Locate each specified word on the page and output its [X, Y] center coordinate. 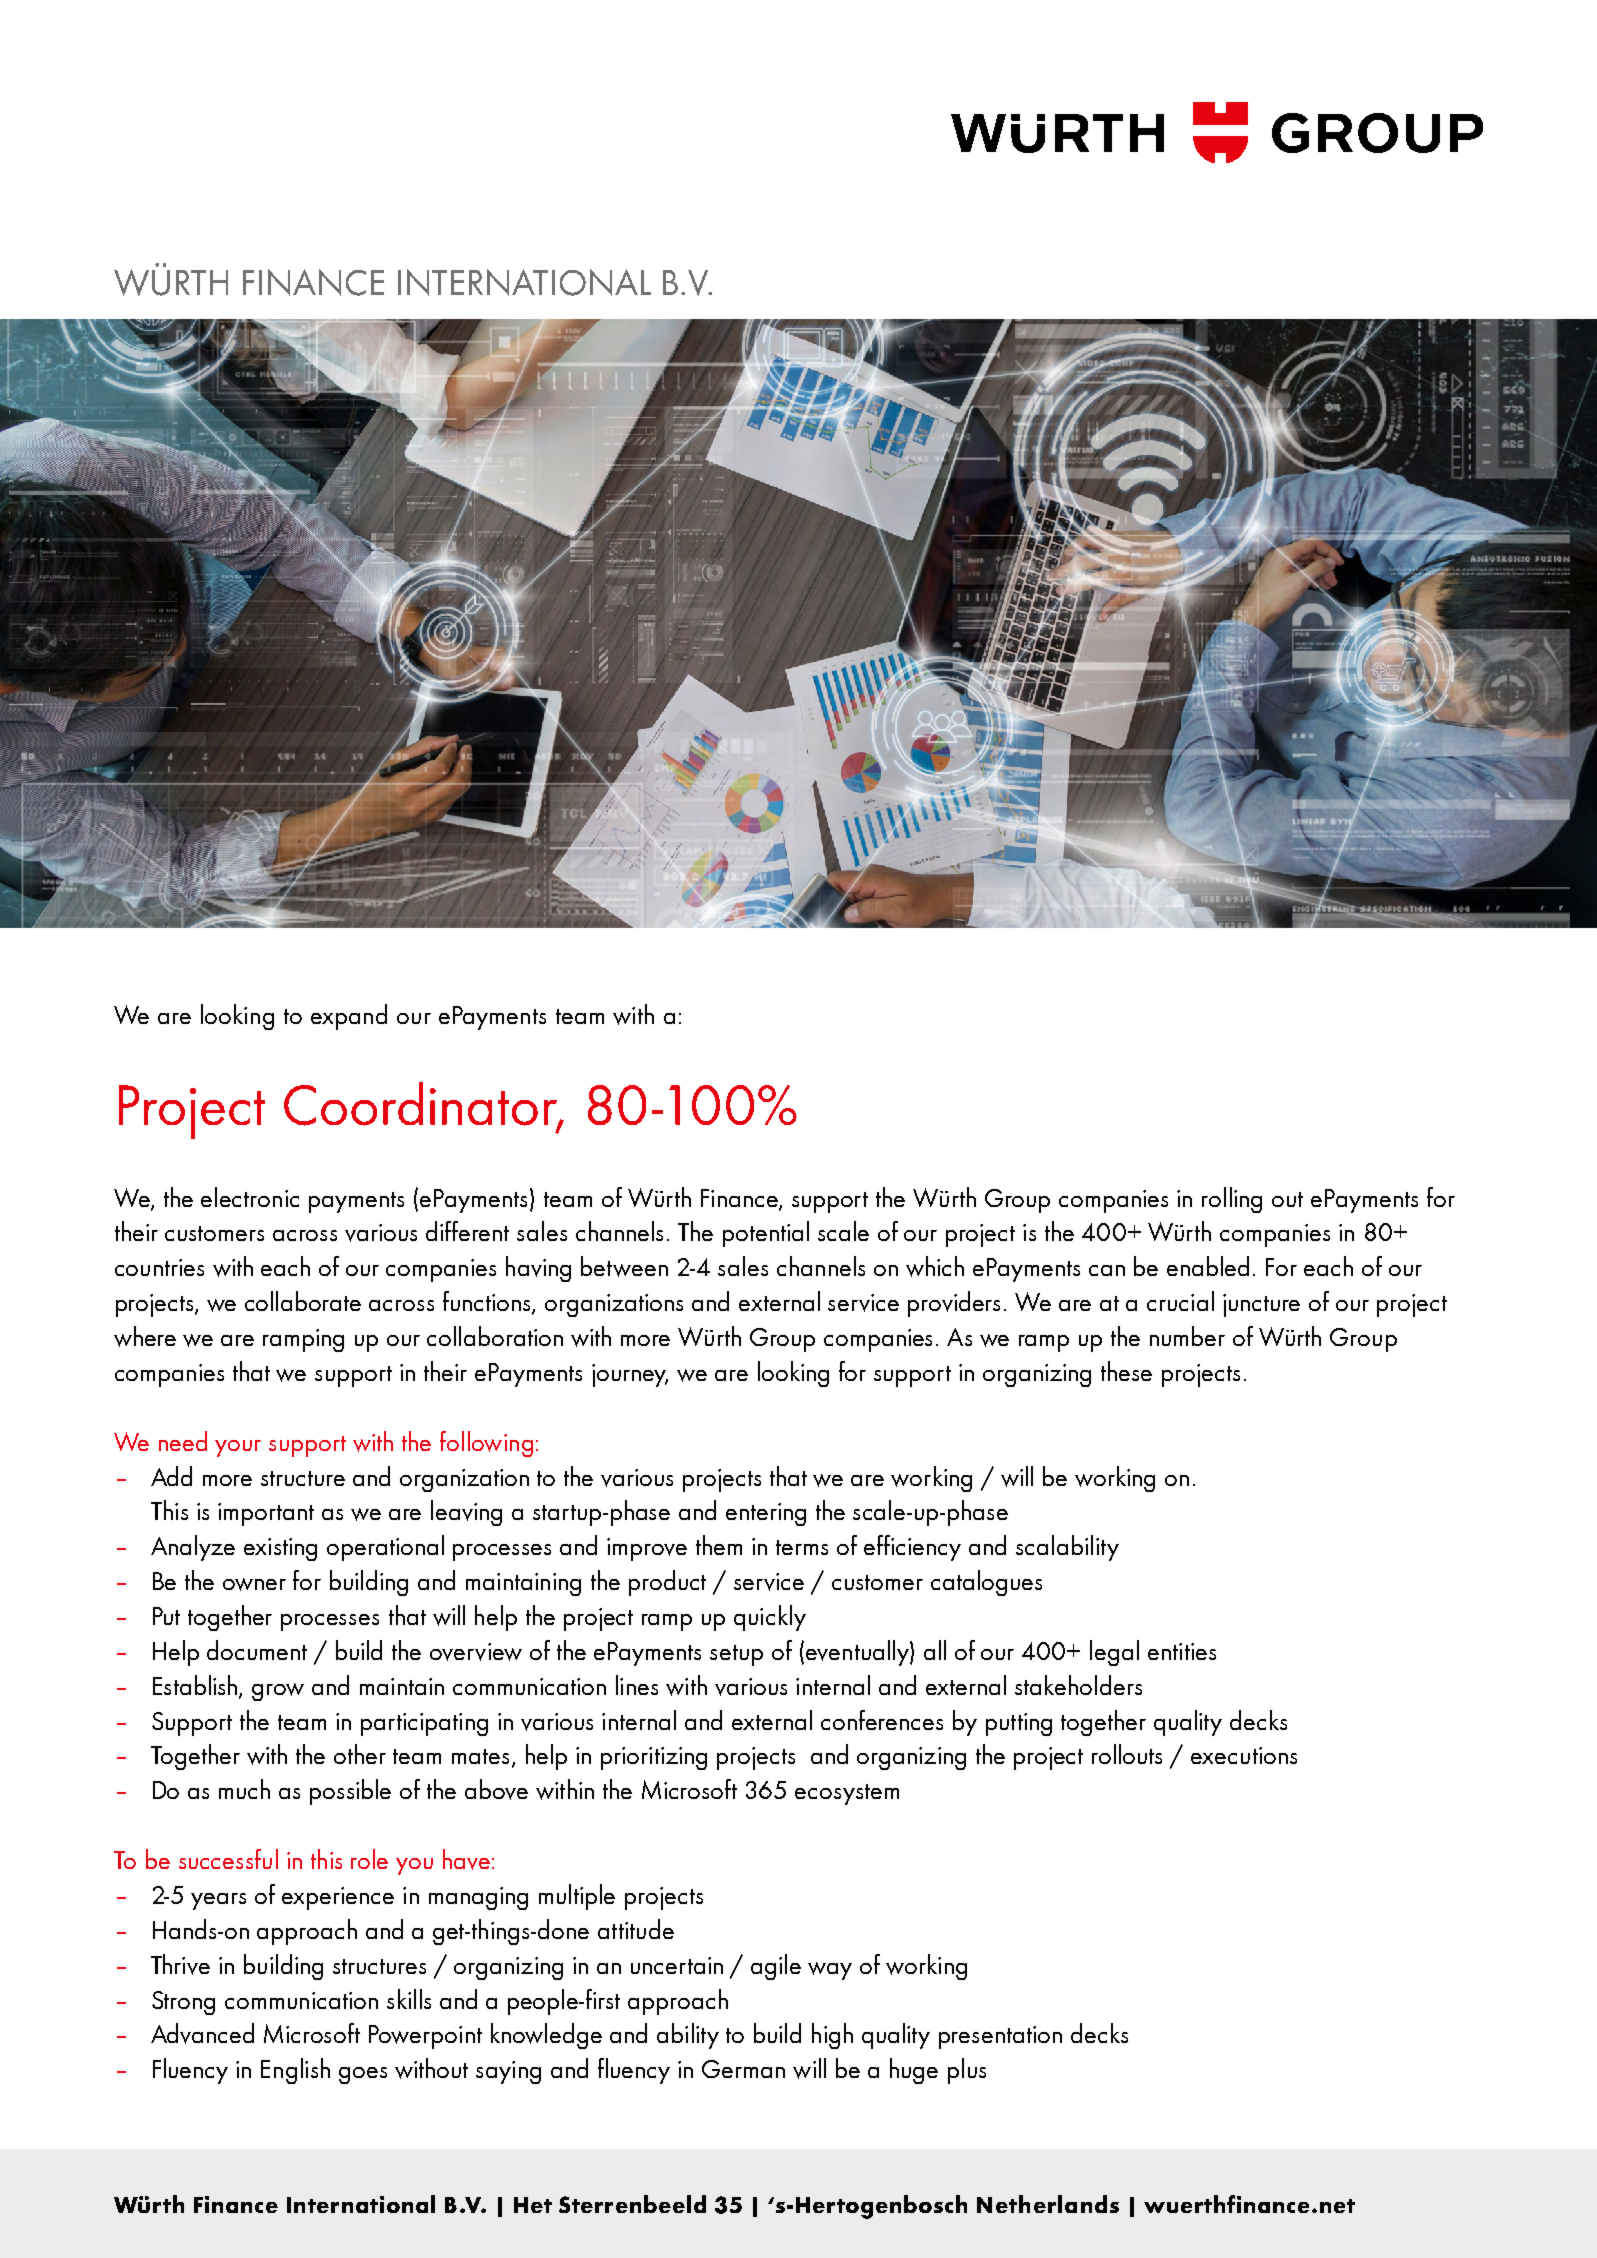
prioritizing [654, 1758]
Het [533, 2205]
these [1126, 1371]
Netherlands [1048, 2204]
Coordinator [422, 1105]
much [244, 1789]
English [295, 2071]
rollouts [1127, 1754]
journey [630, 1375]
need [183, 1441]
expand [349, 1017]
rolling [1232, 1200]
